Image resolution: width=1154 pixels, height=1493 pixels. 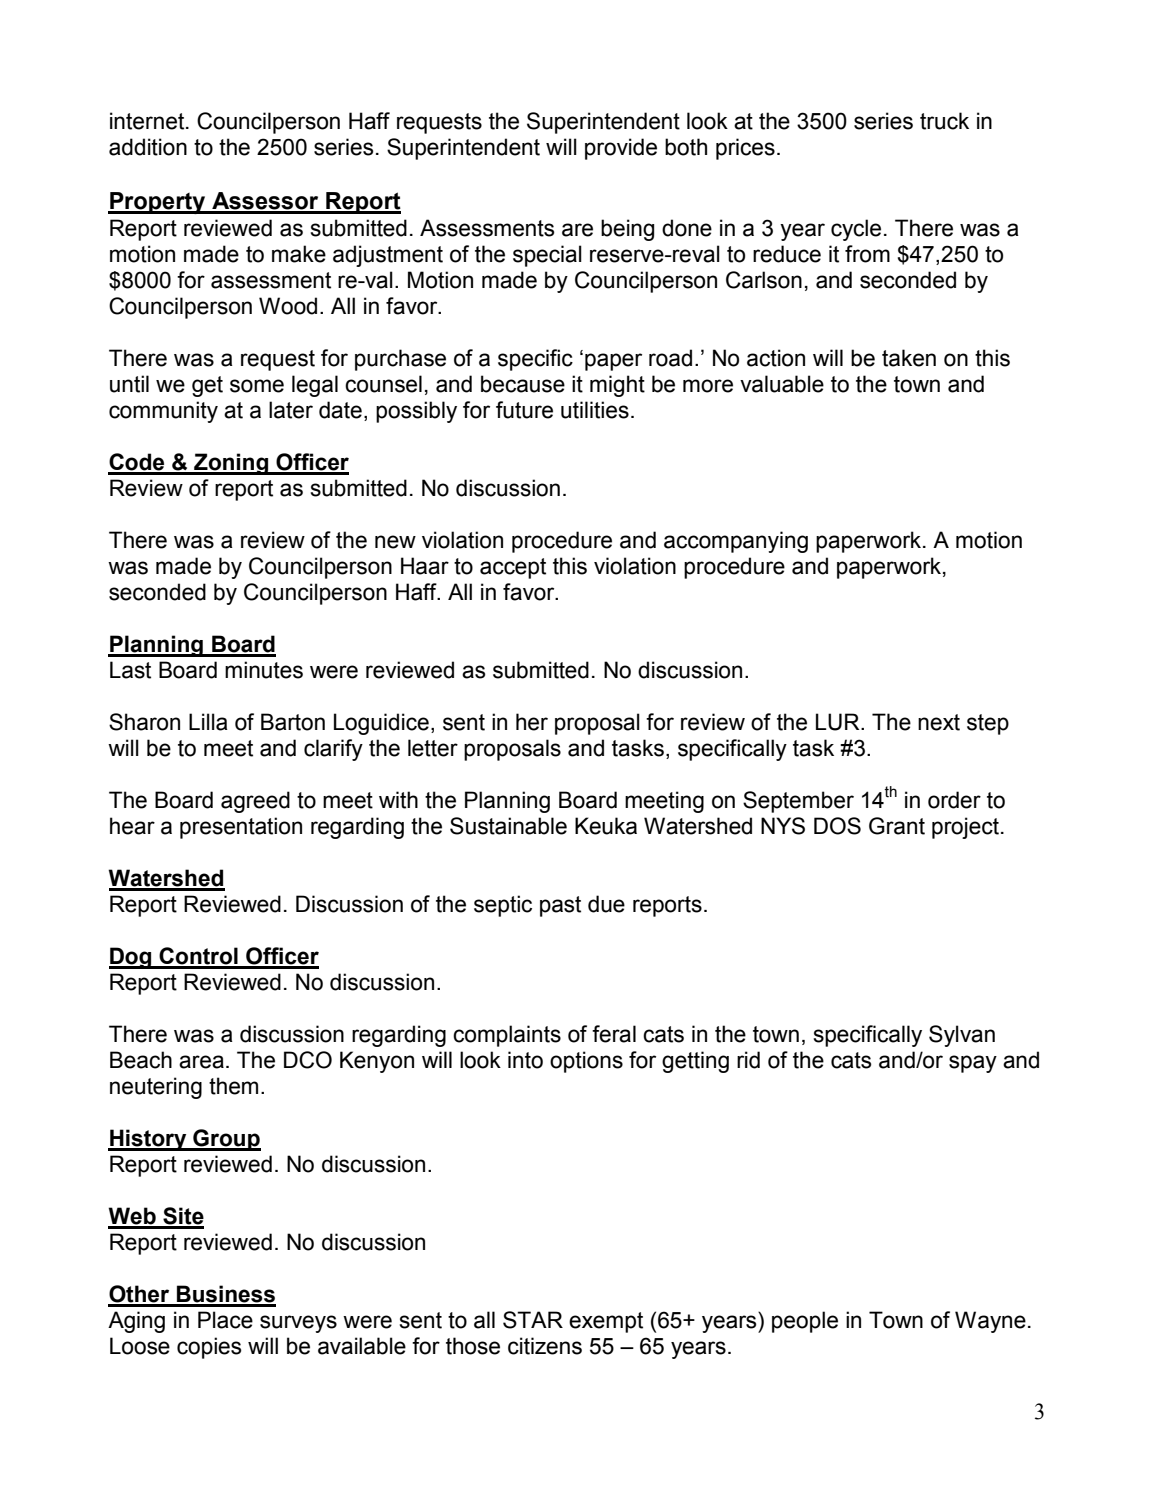 What do you see at coordinates (944, 121) in the screenshot?
I see `truck` at bounding box center [944, 121].
